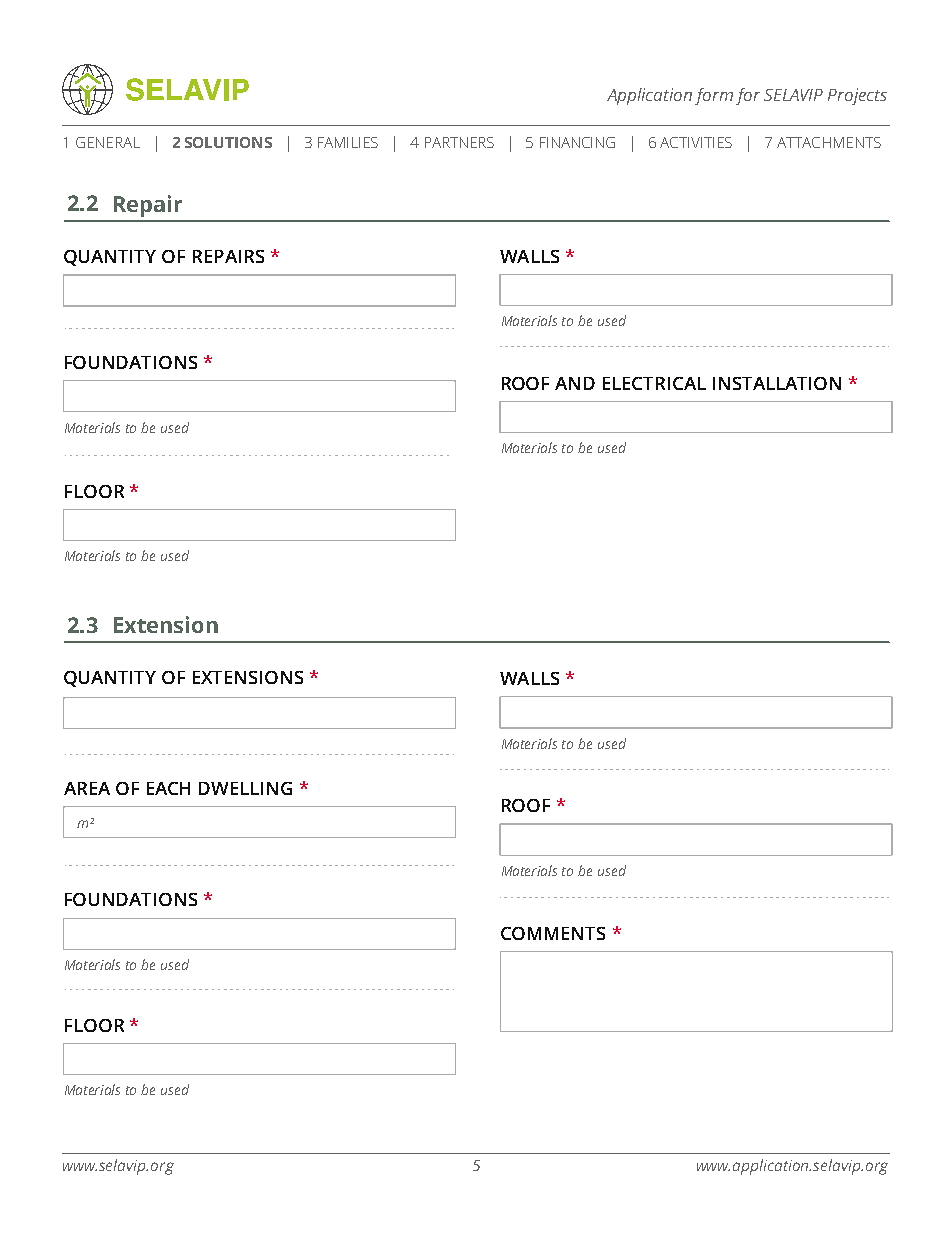 Image resolution: width=952 pixels, height=1233 pixels. What do you see at coordinates (245, 788) in the image?
I see `DWELLING` at bounding box center [245, 788].
